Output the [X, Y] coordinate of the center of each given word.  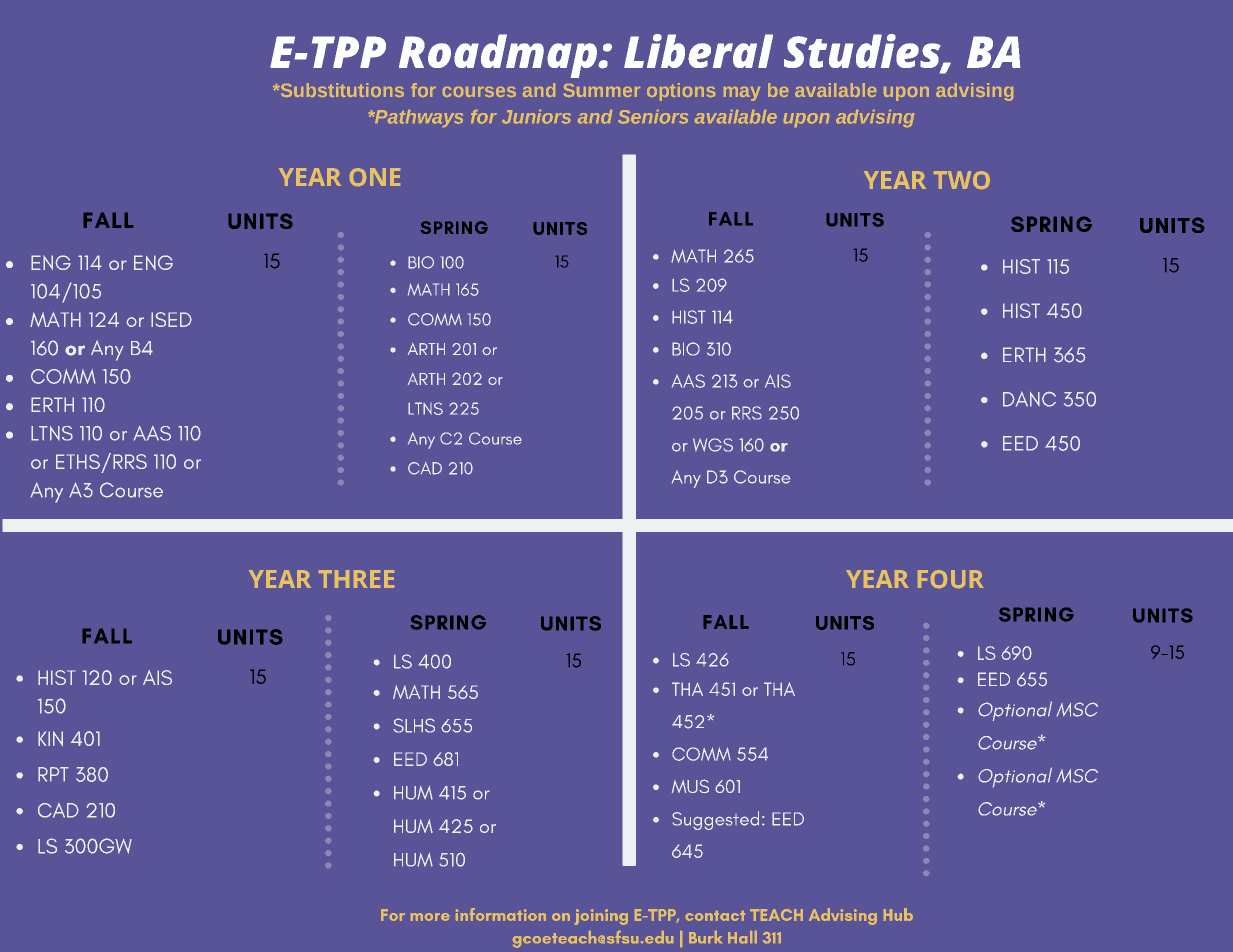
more [430, 917]
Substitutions [341, 90]
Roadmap [499, 56]
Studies [863, 52]
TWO [962, 180]
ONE [375, 177]
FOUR [951, 579]
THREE [356, 579]
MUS [690, 786]
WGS [713, 445]
